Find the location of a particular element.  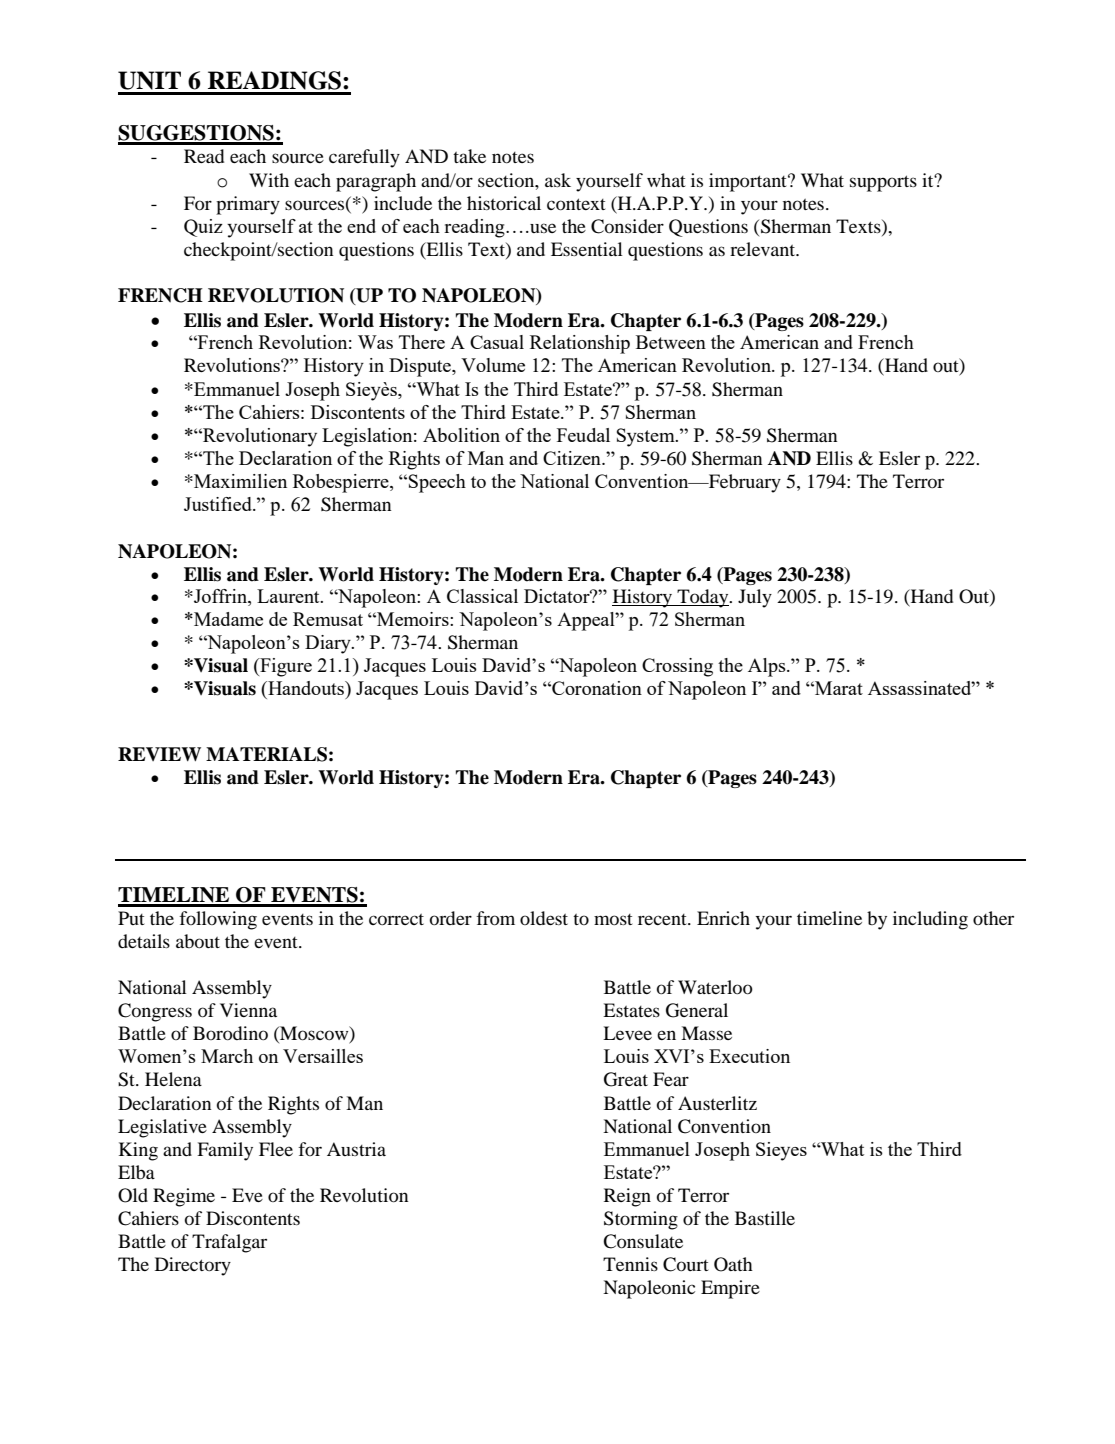

ask is located at coordinates (558, 180).
